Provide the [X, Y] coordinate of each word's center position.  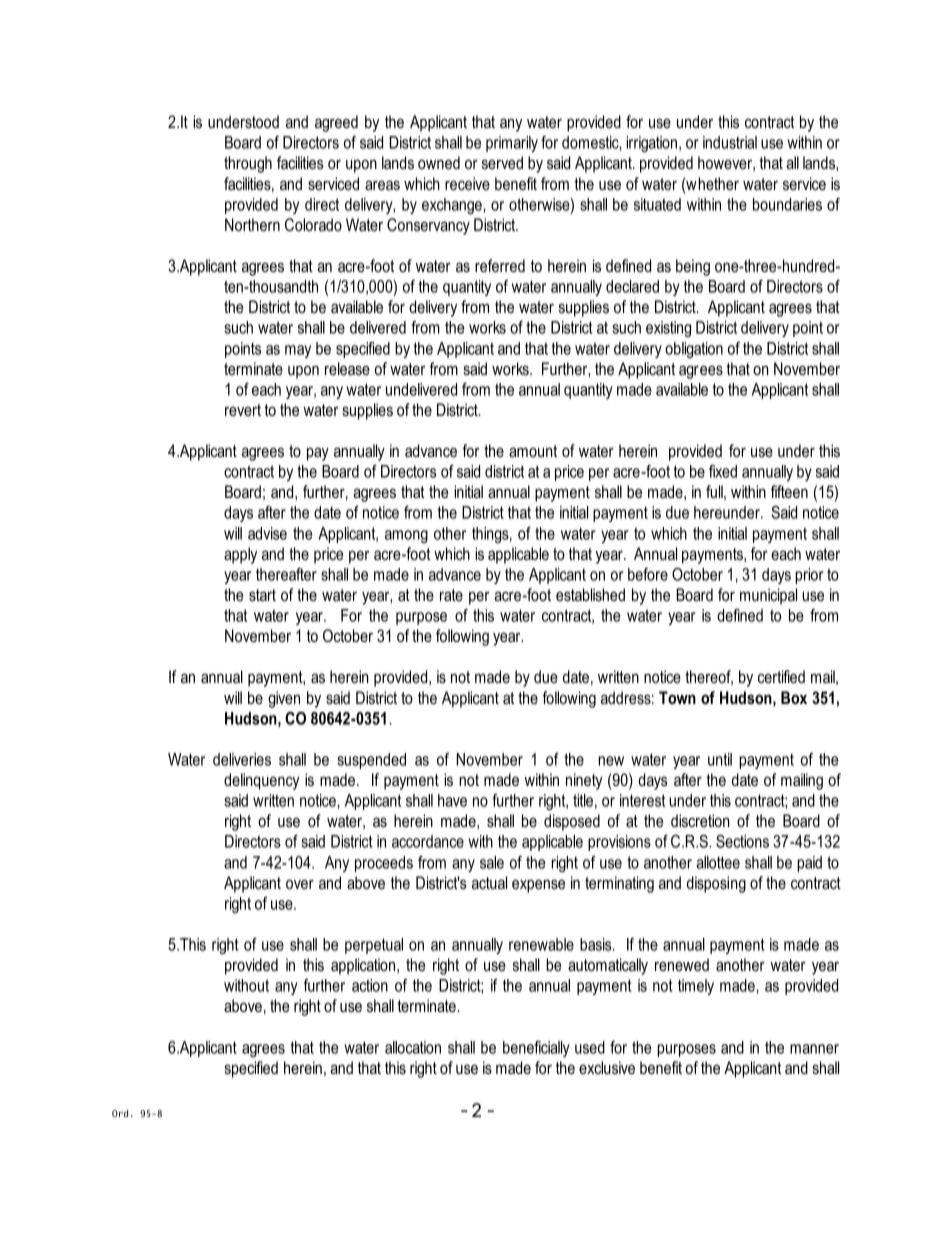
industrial [730, 142]
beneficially [536, 1049]
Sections [742, 841]
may [298, 351]
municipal [768, 596]
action [370, 985]
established [590, 595]
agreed [336, 123]
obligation [694, 350]
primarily [512, 144]
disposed [572, 822]
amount [533, 451]
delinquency [262, 781]
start [262, 595]
